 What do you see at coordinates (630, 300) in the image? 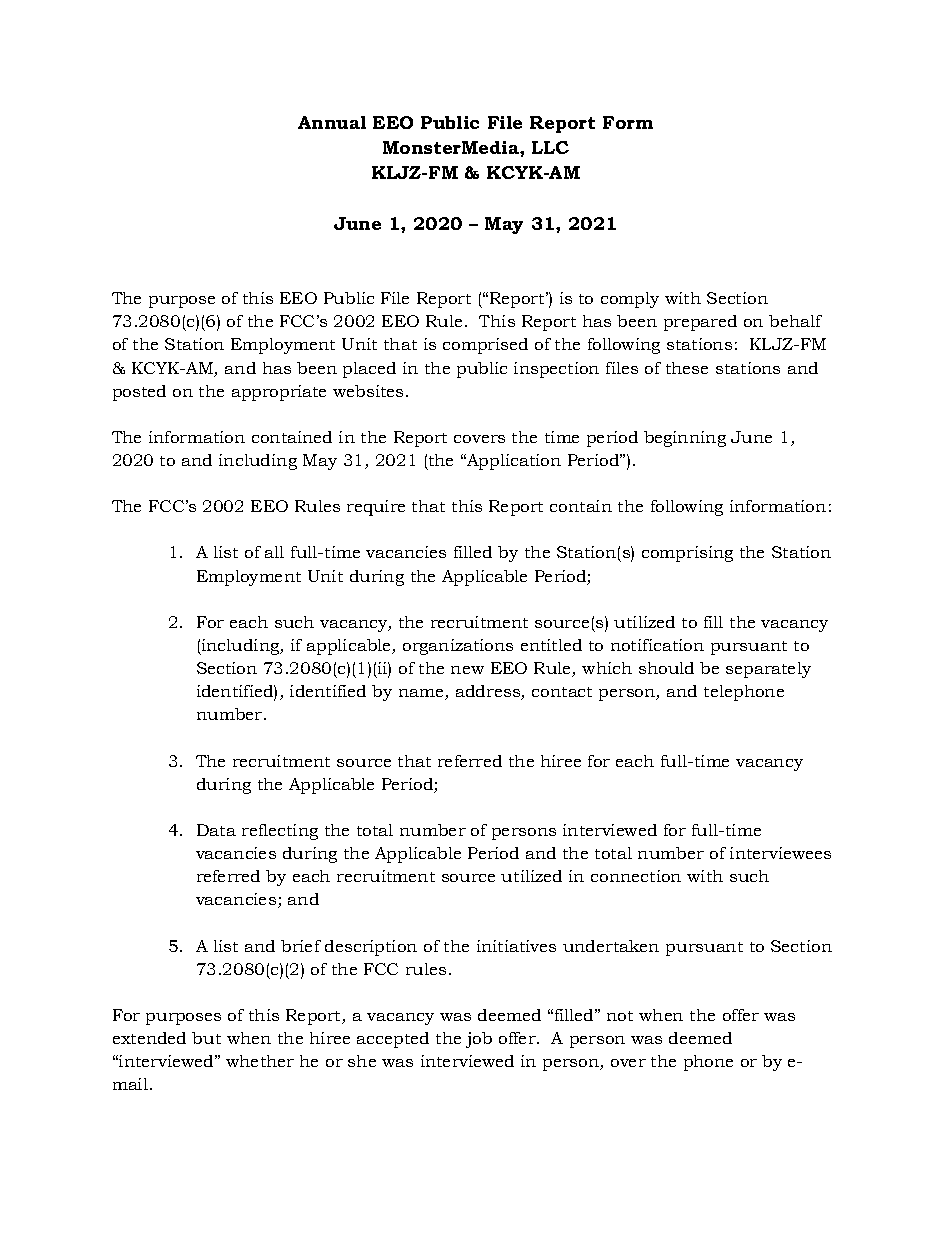
I see `comply` at bounding box center [630, 300].
